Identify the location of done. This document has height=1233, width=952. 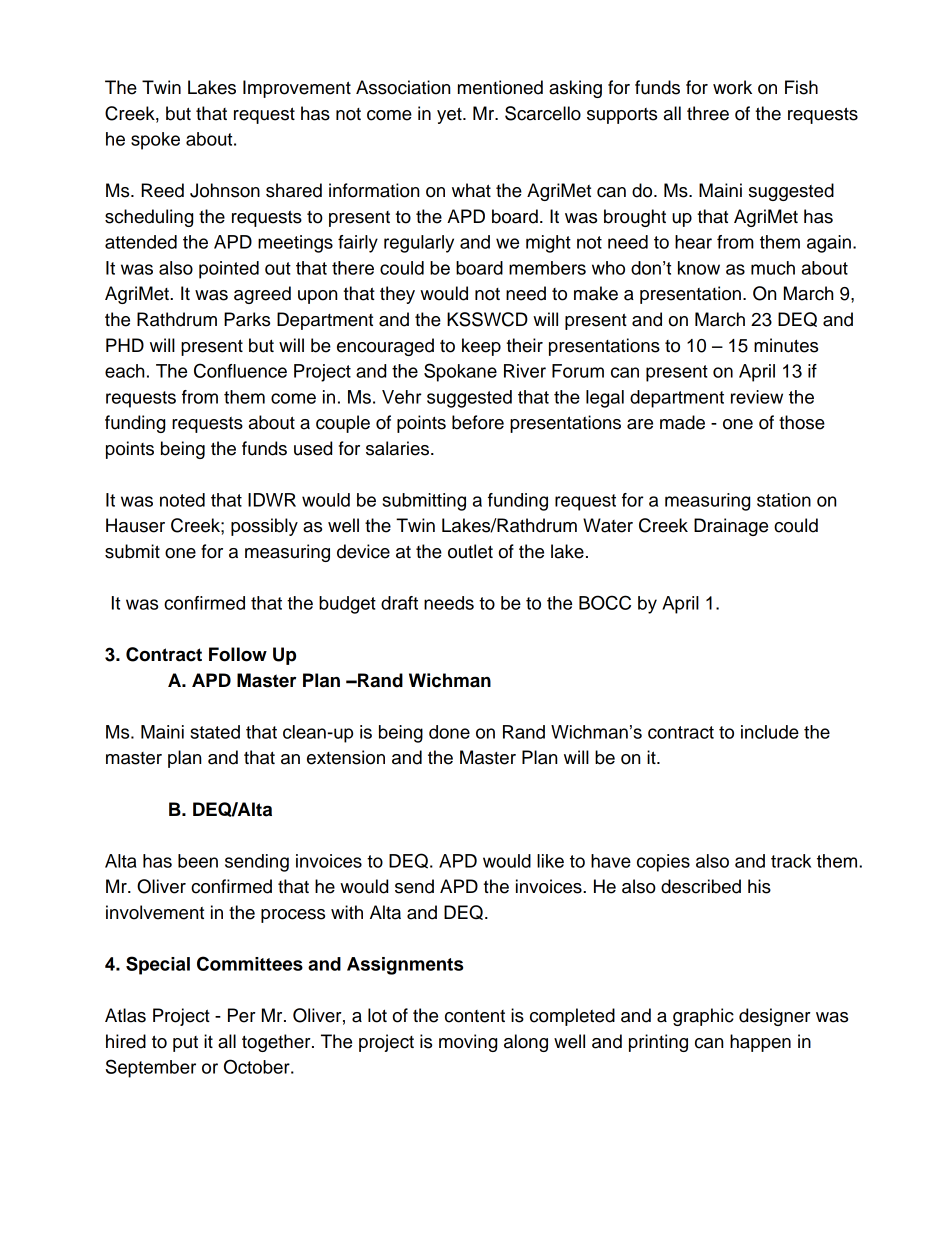
(449, 732).
